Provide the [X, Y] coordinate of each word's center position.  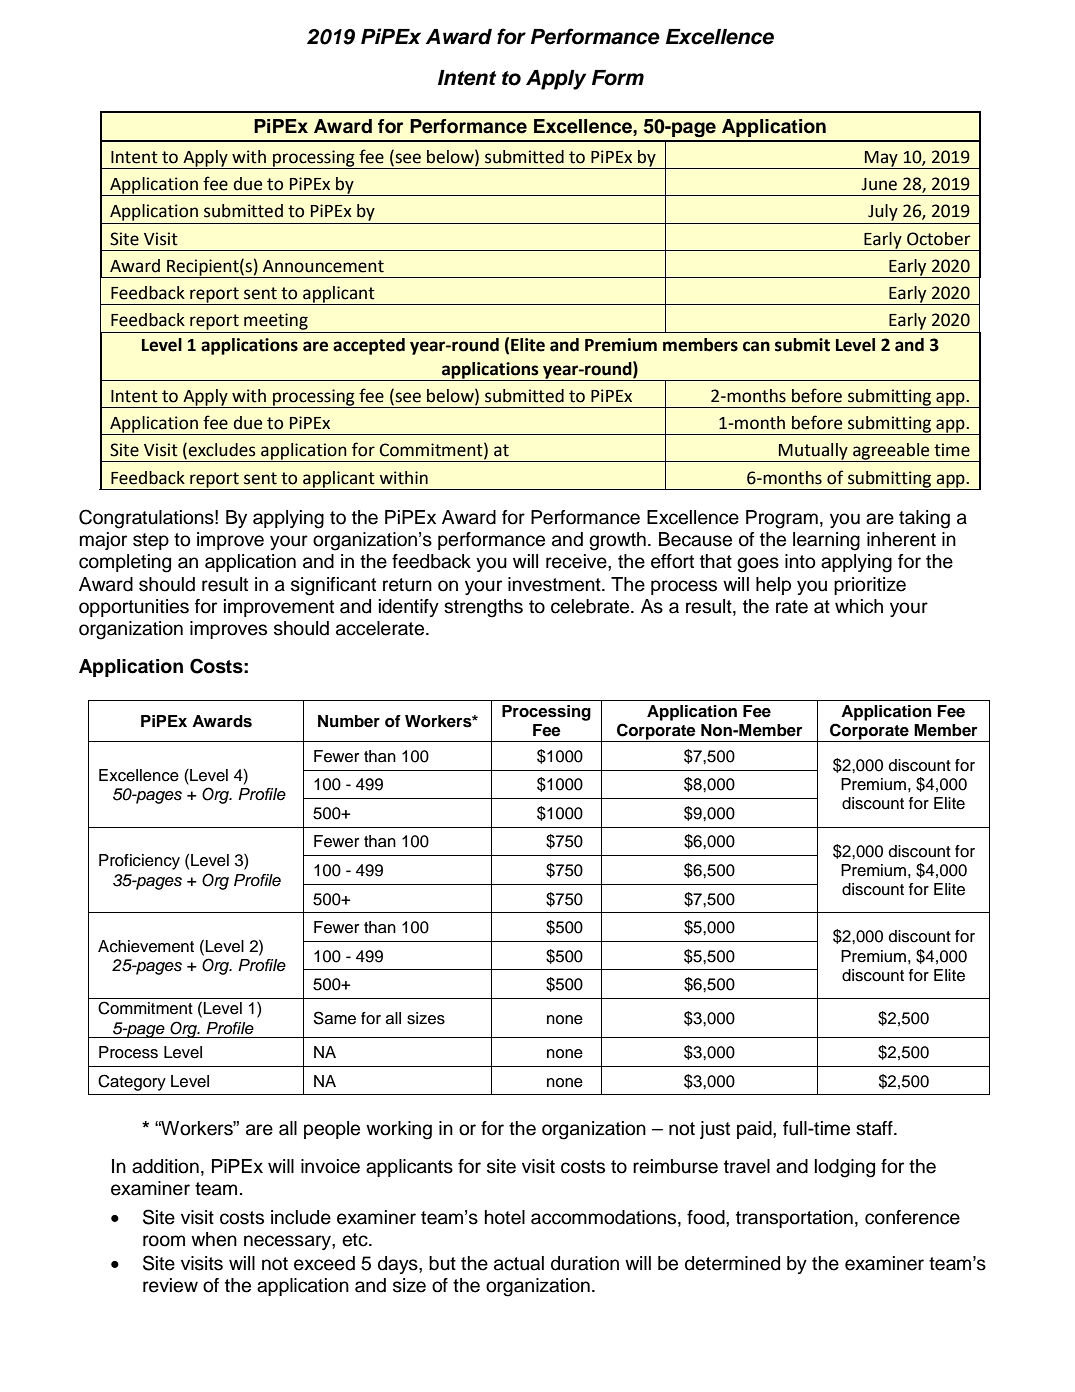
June [879, 184]
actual [519, 1263]
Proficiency [139, 862]
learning [826, 541]
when [214, 1239]
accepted [369, 346]
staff [875, 1128]
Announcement [323, 266]
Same [334, 1018]
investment [555, 584]
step [151, 541]
